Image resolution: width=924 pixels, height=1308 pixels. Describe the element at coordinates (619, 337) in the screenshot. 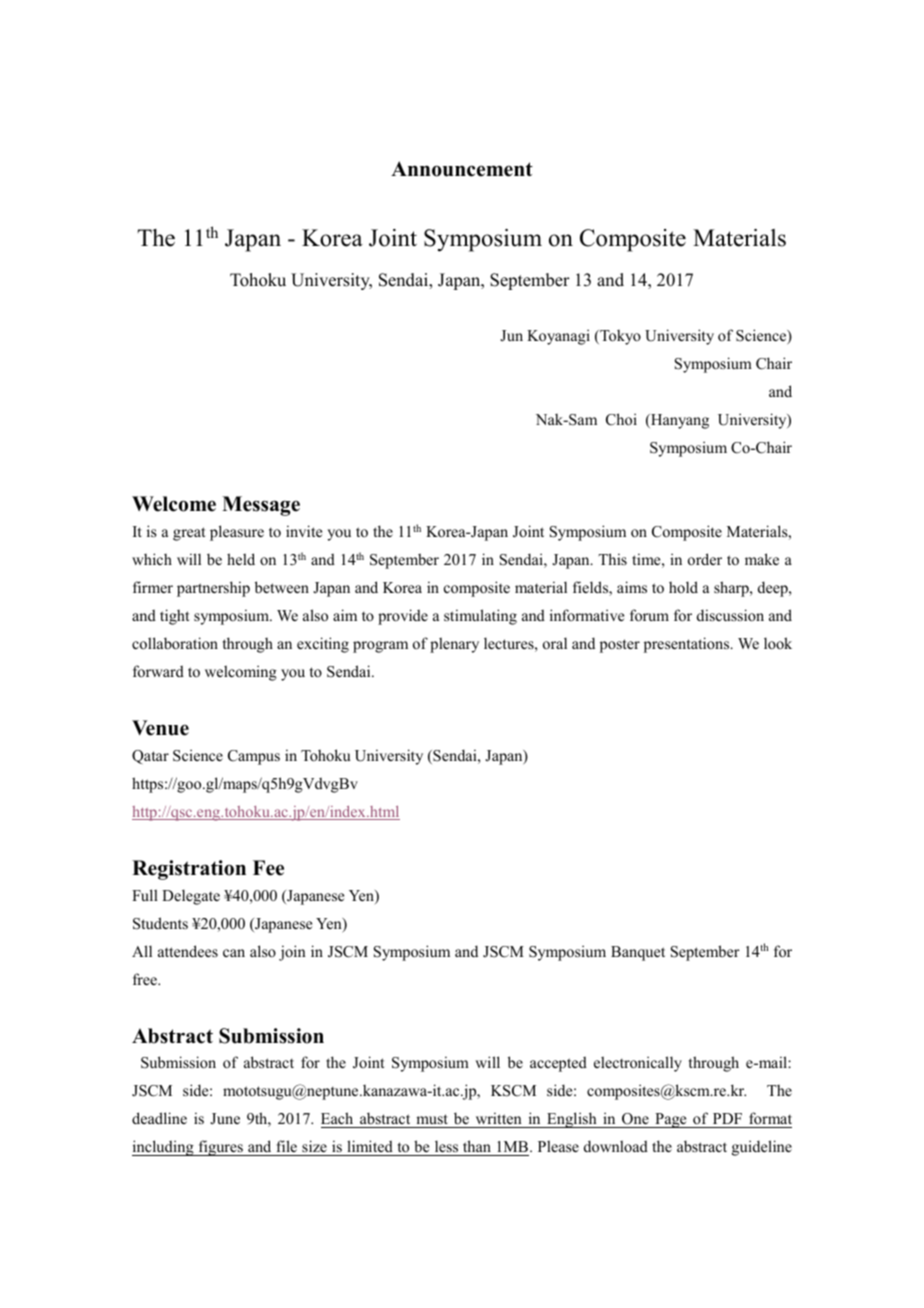

I see `Tokyo` at that location.
